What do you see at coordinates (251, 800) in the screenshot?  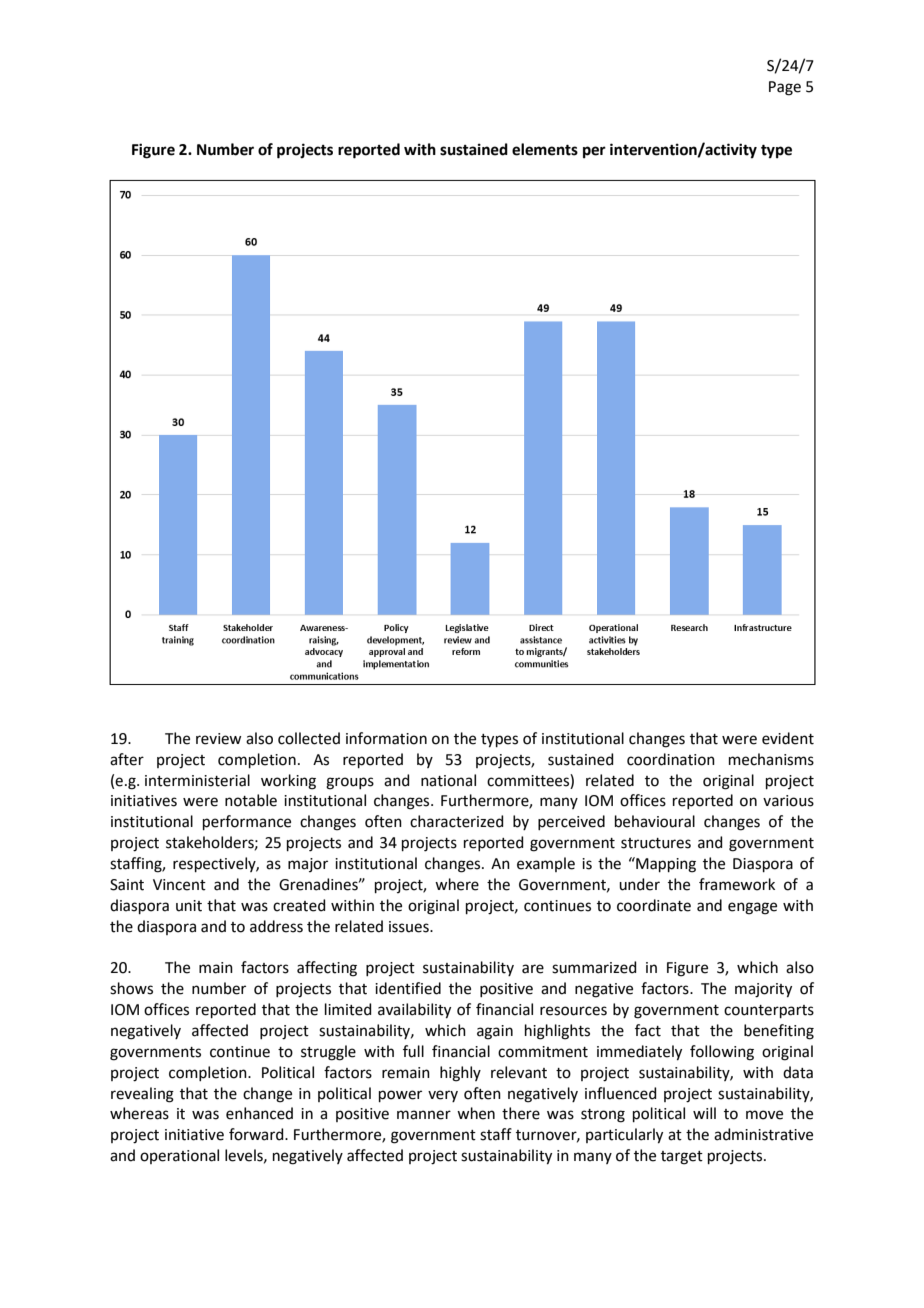 I see `notable` at bounding box center [251, 800].
